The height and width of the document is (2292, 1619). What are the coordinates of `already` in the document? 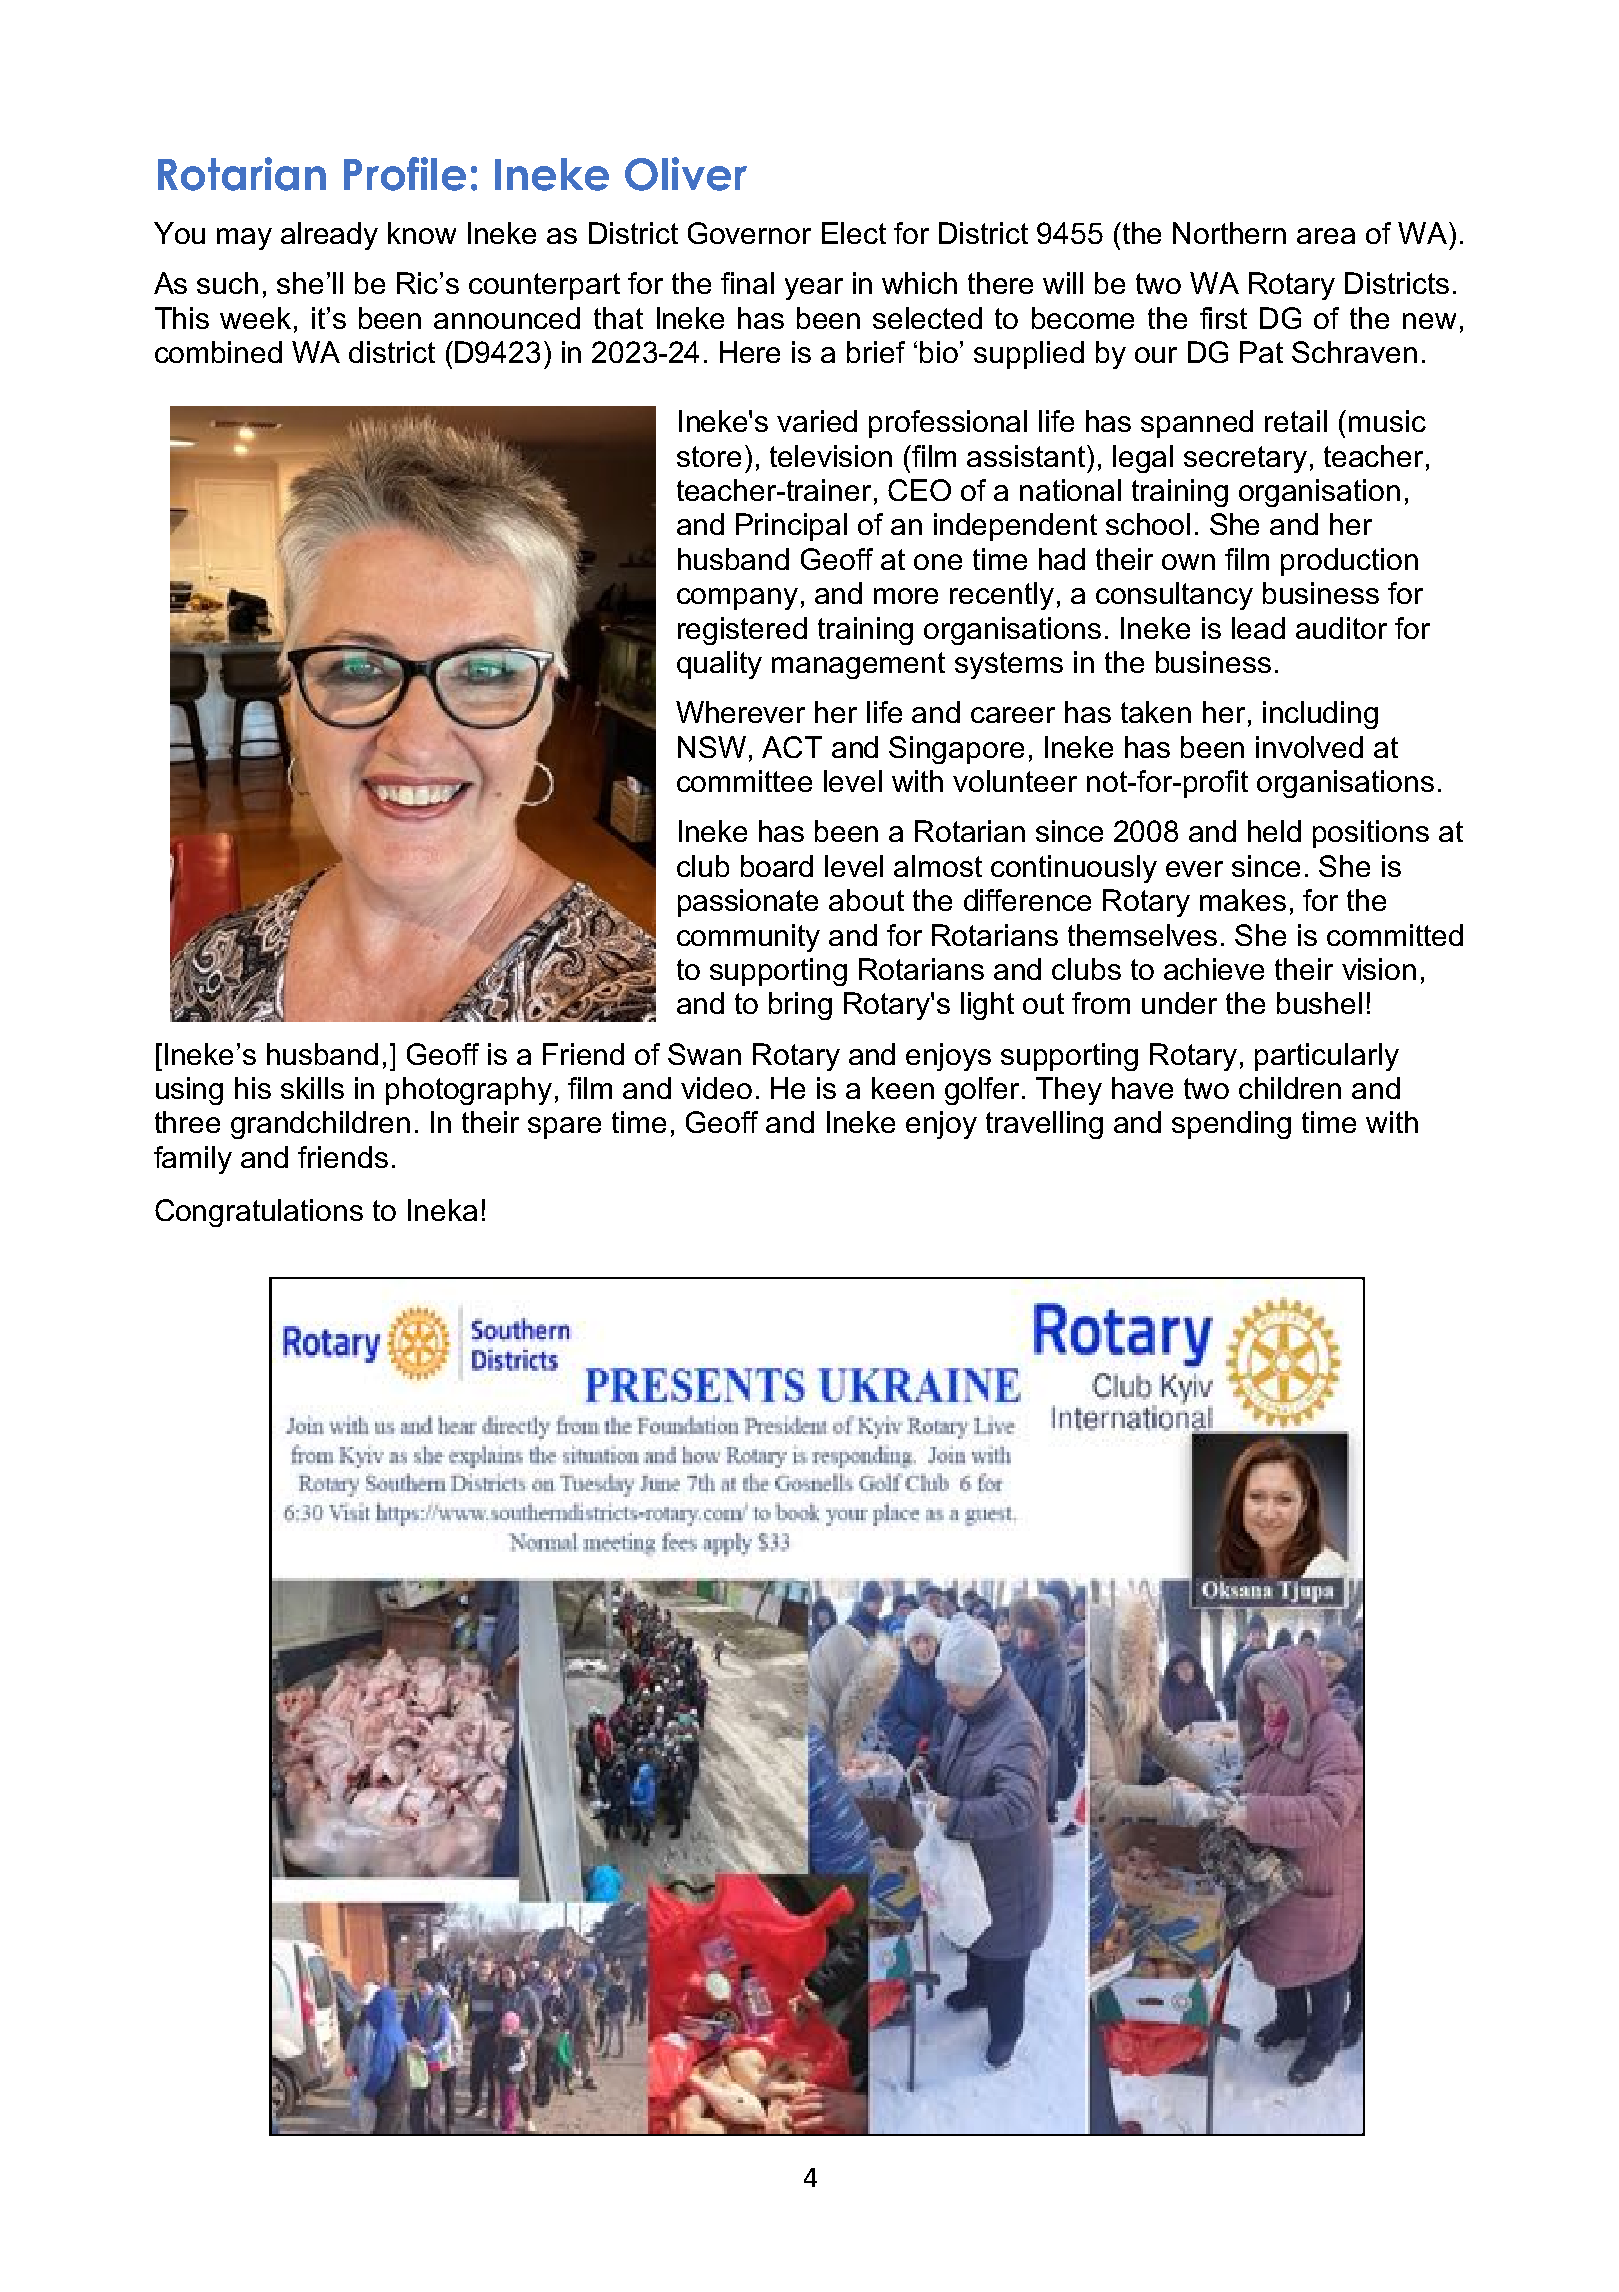 It's located at (329, 236).
